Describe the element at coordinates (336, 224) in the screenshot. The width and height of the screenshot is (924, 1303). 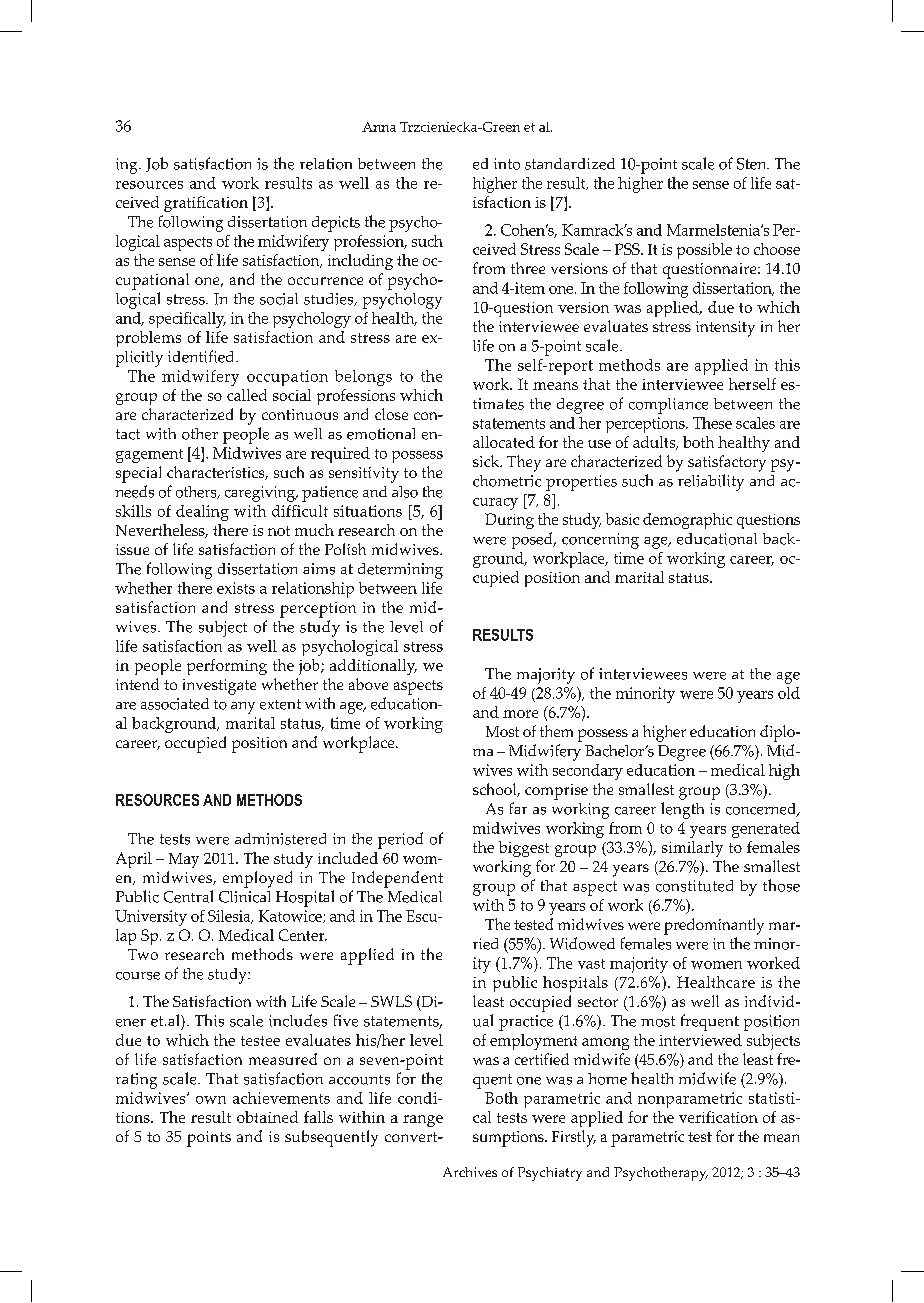
I see `depicts` at that location.
